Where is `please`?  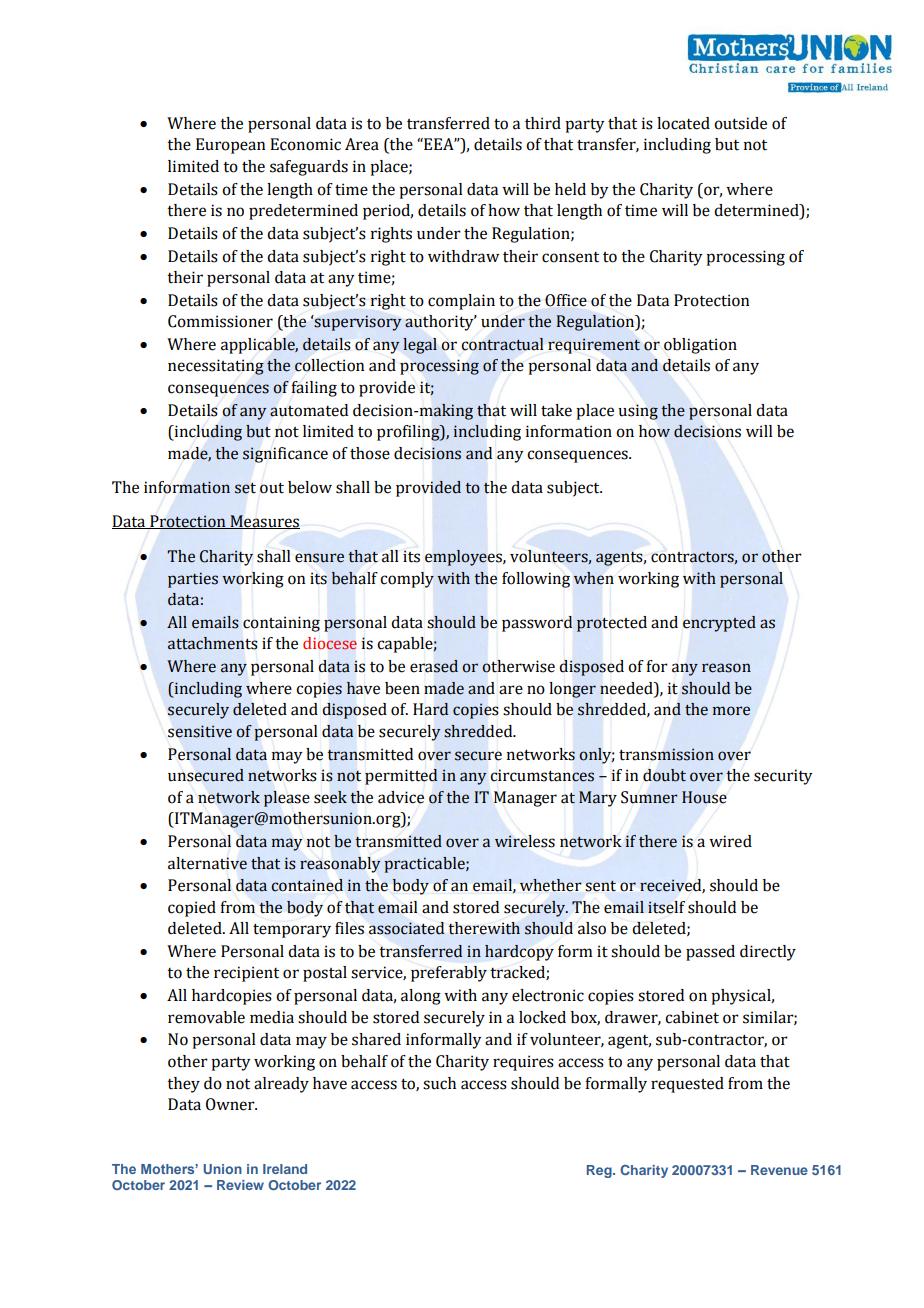
please is located at coordinates (287, 799).
